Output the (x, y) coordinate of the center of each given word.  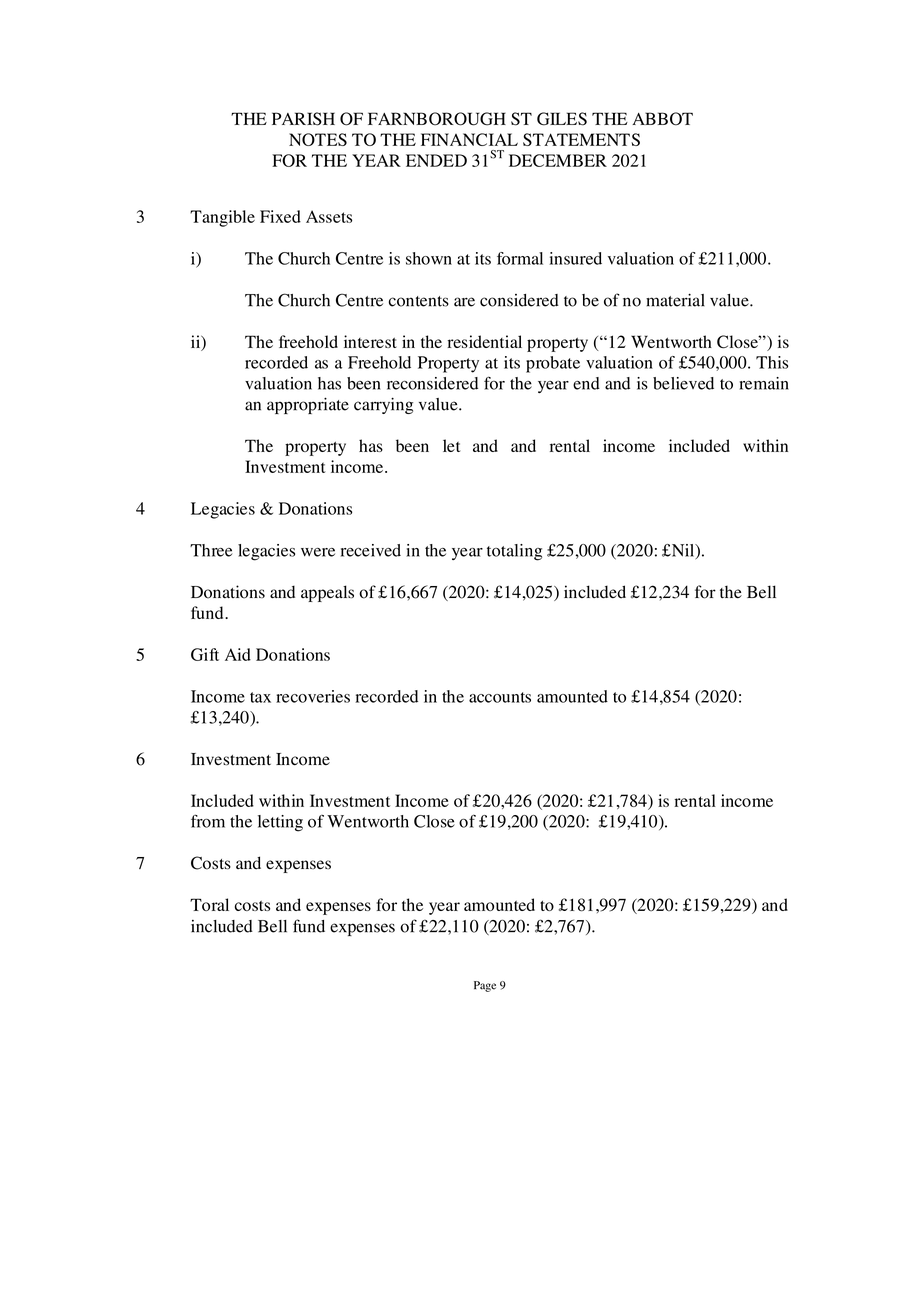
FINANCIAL (469, 139)
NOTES (318, 139)
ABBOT (662, 119)
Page (485, 986)
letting (280, 823)
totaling (514, 552)
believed (683, 383)
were (318, 552)
